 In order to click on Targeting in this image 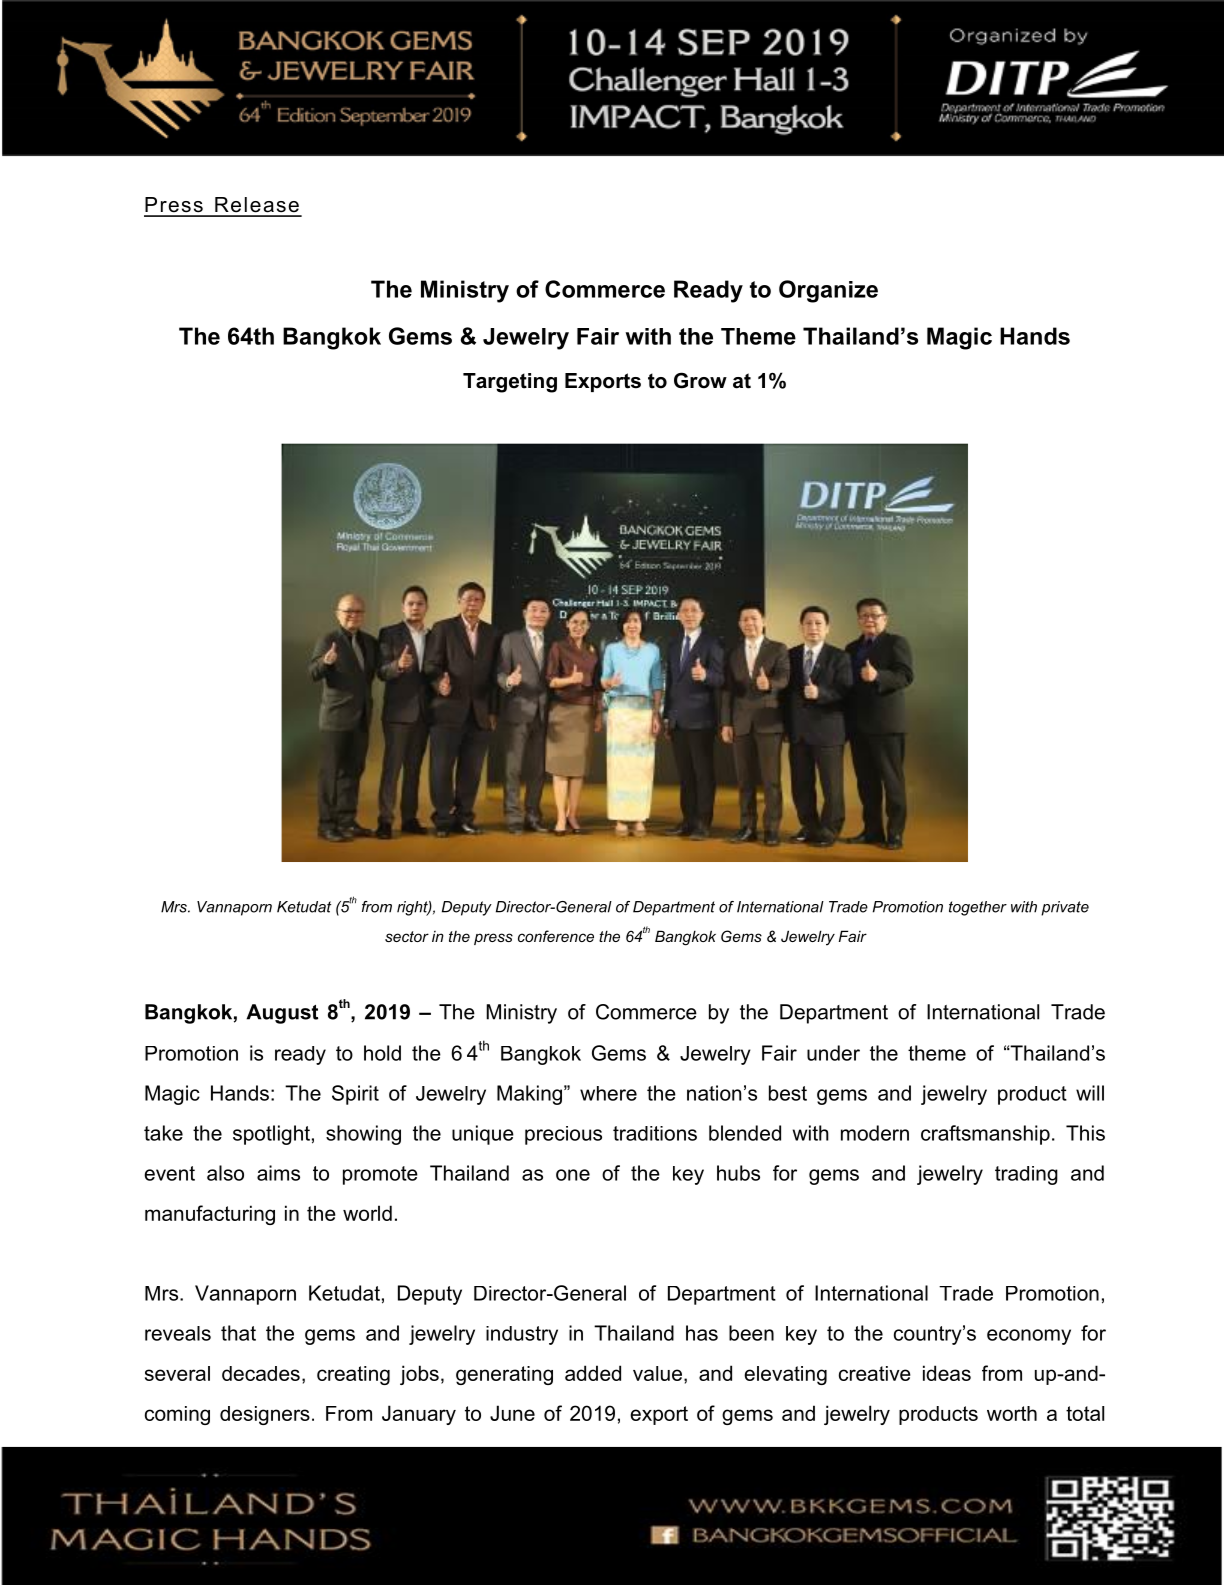, I will do `click(510, 383)`.
